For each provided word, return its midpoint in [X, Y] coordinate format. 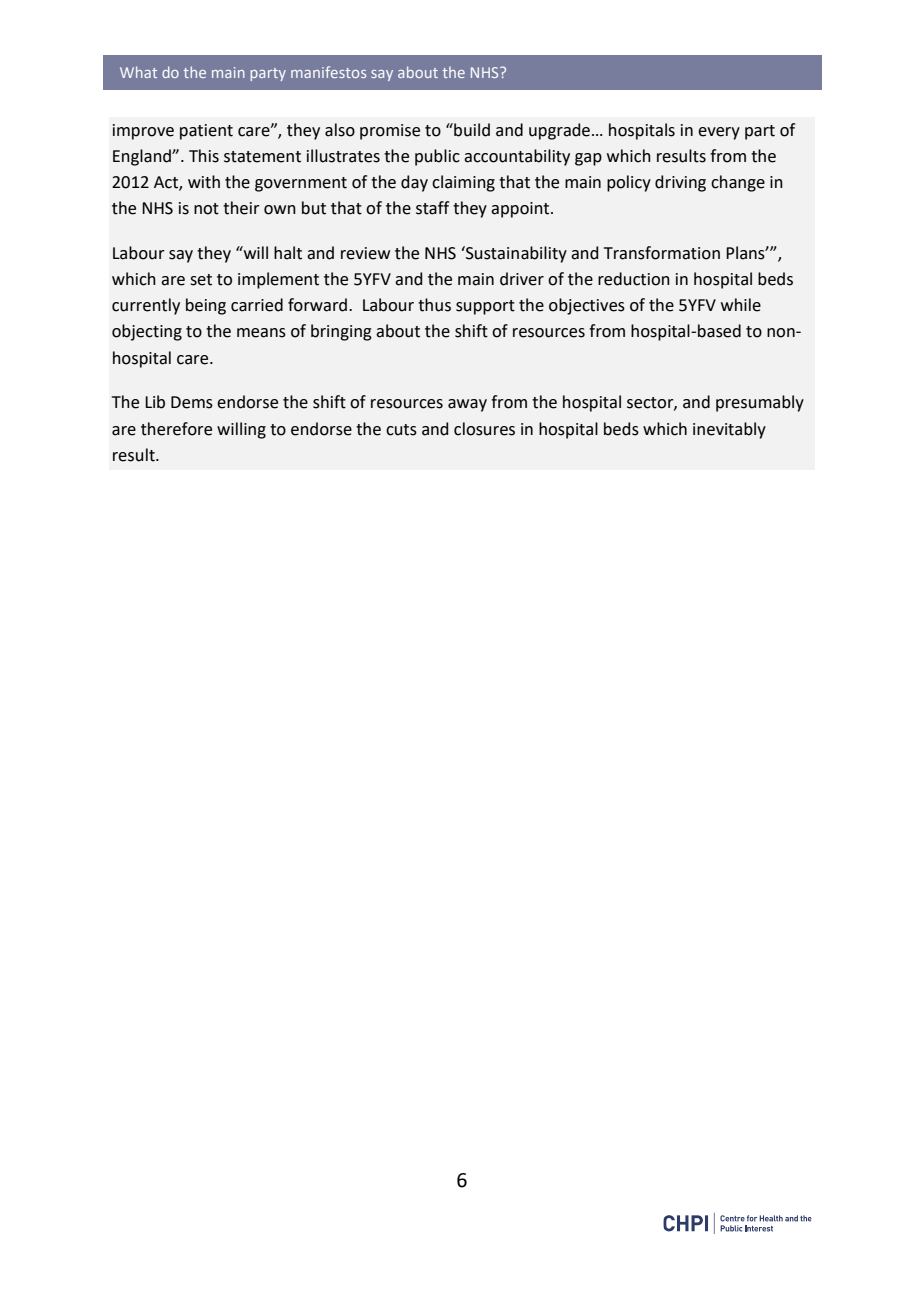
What [138, 72]
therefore [176, 429]
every [719, 133]
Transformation [662, 253]
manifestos [328, 72]
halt [288, 253]
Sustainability [515, 254]
